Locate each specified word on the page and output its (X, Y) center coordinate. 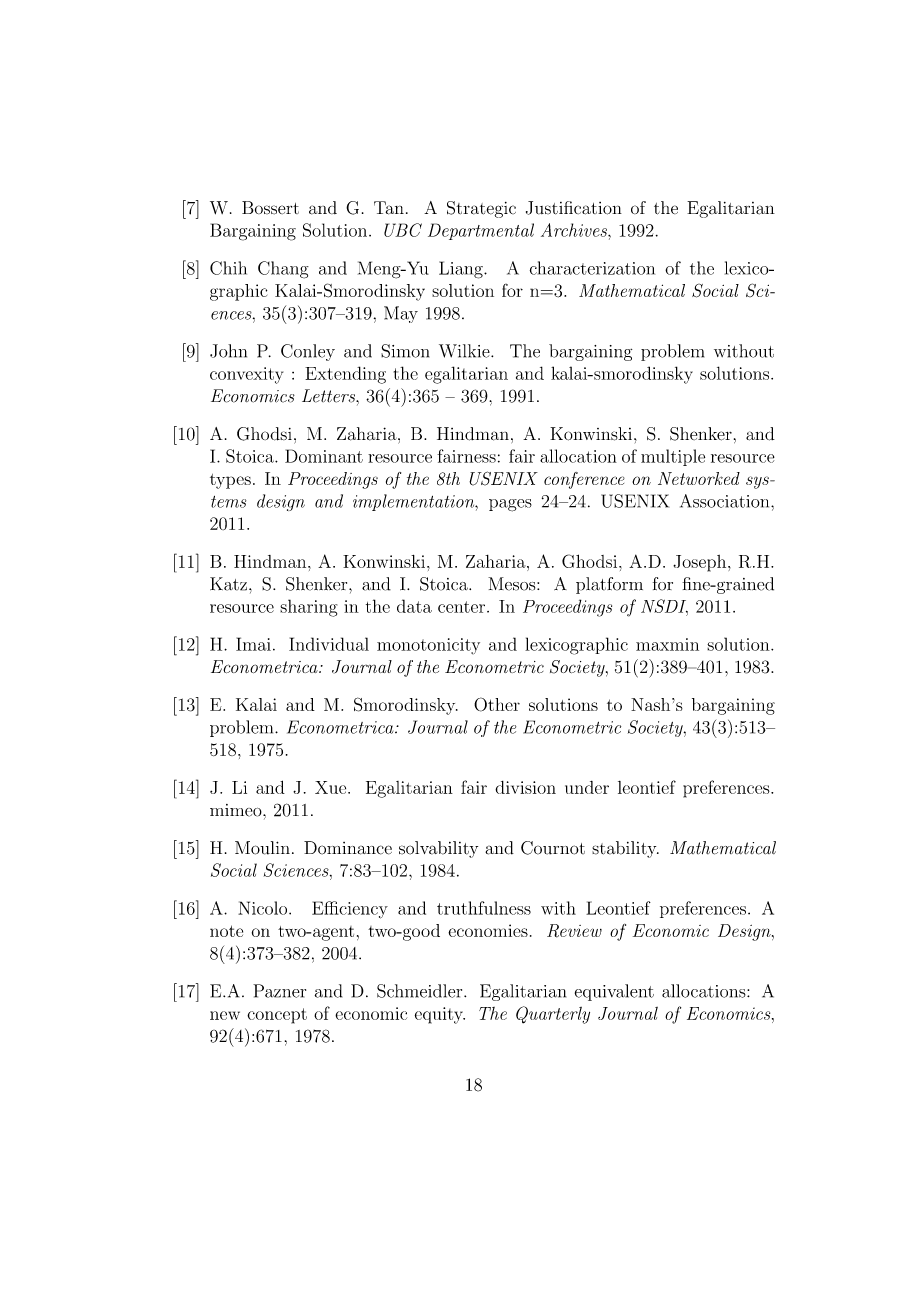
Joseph (701, 563)
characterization (592, 268)
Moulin (262, 848)
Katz (228, 584)
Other (497, 704)
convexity (246, 375)
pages (510, 505)
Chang (283, 270)
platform (609, 585)
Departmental (481, 231)
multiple (673, 457)
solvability (438, 849)
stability (625, 849)
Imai (253, 644)
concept (277, 1016)
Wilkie (465, 351)
